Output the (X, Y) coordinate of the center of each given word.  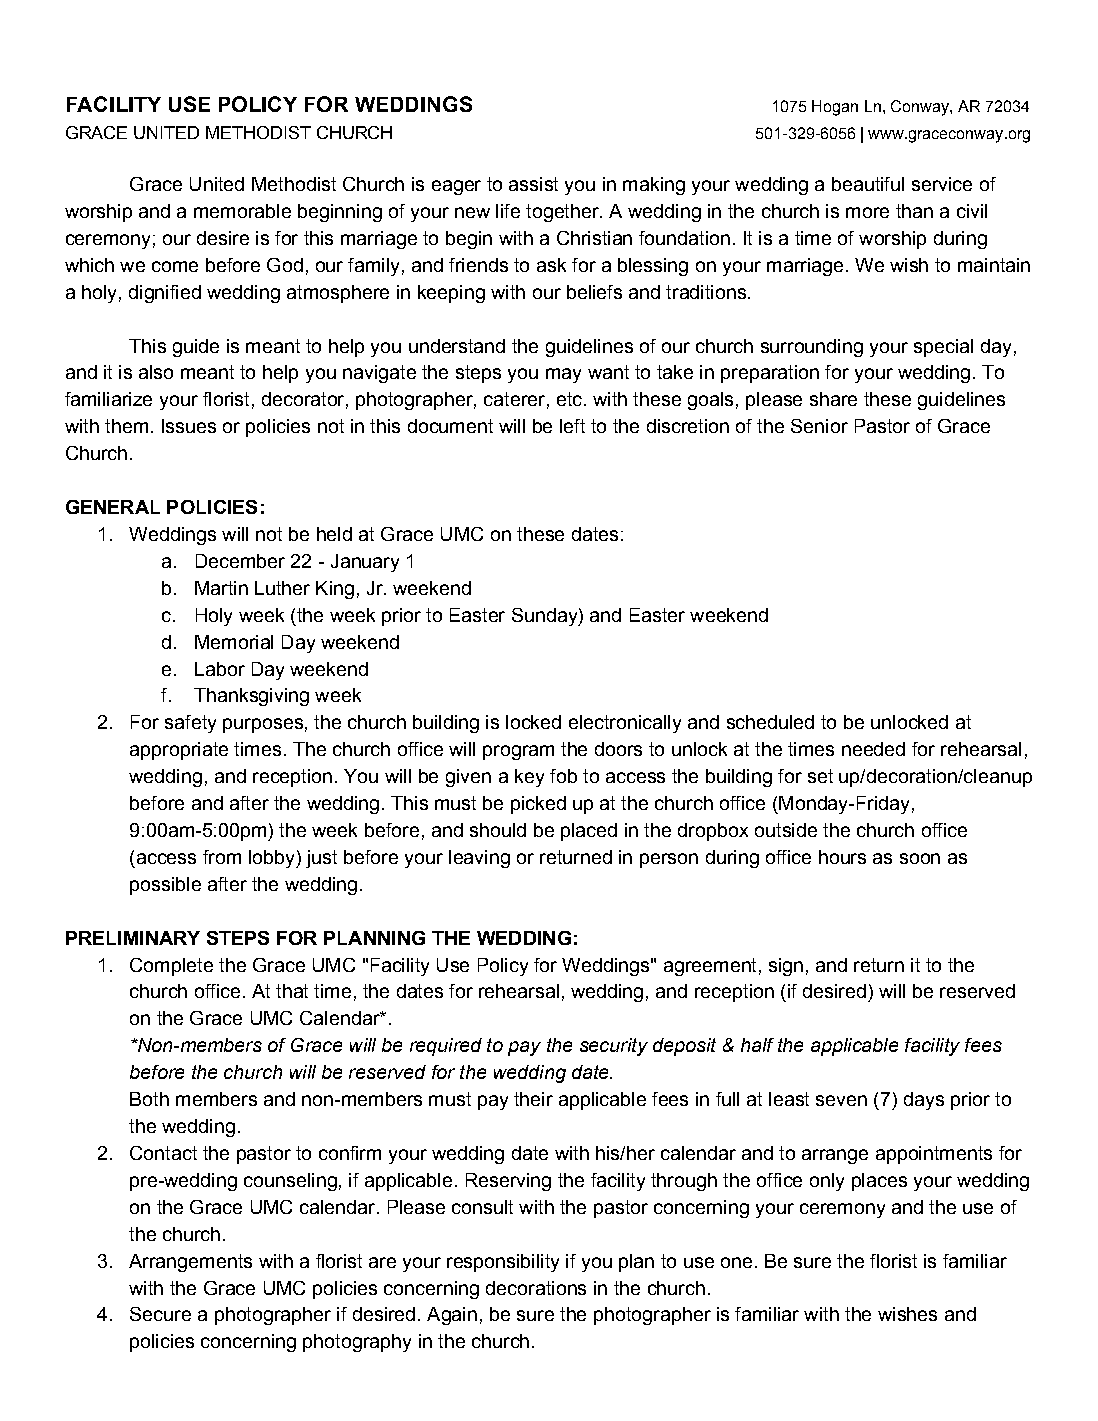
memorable (242, 211)
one (736, 1262)
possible (165, 886)
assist (533, 184)
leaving (479, 859)
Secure (160, 1314)
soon (920, 858)
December (240, 561)
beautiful (868, 184)
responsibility (503, 1263)
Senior (819, 426)
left (572, 426)
